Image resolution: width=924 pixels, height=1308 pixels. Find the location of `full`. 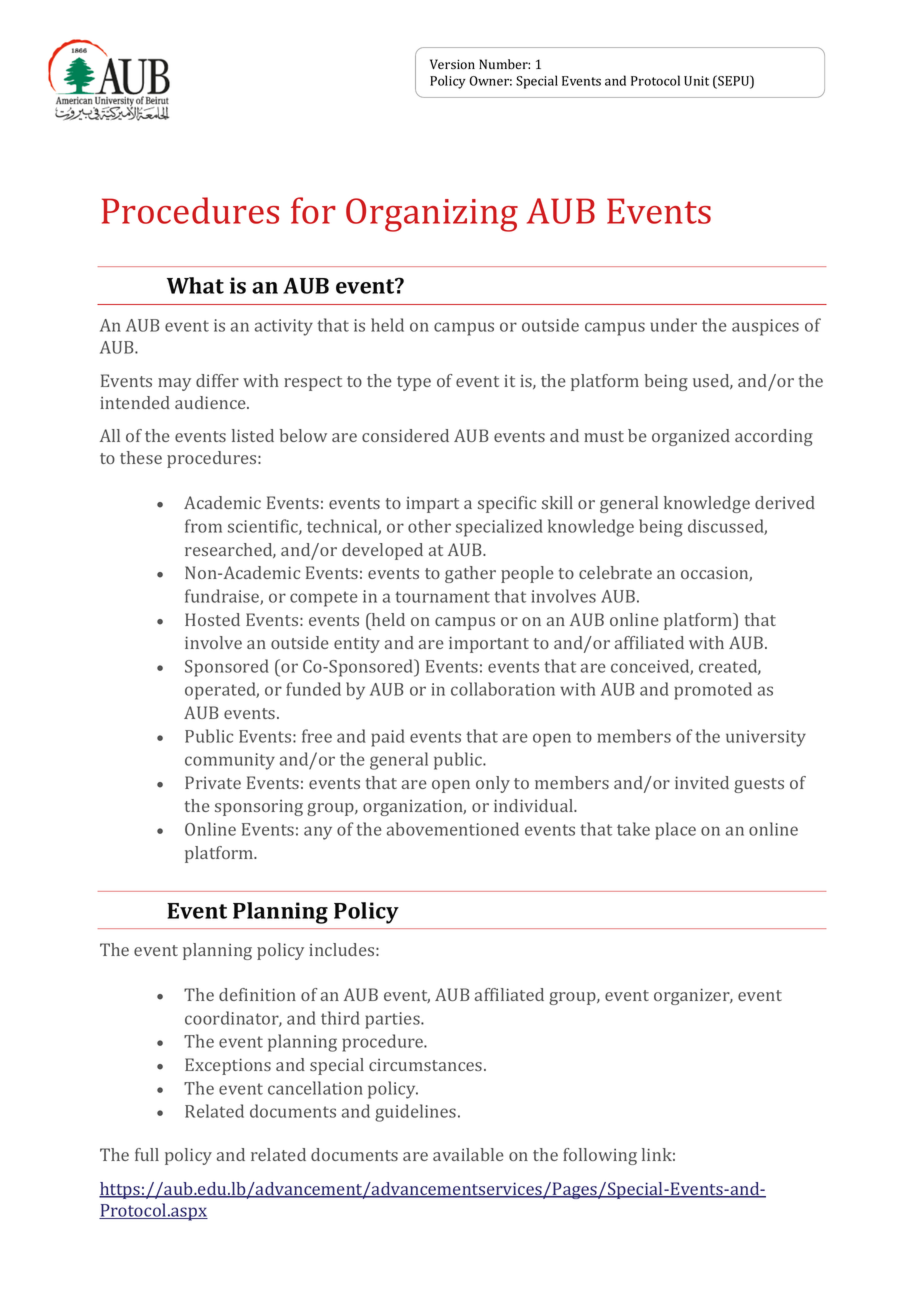

full is located at coordinates (147, 1154).
